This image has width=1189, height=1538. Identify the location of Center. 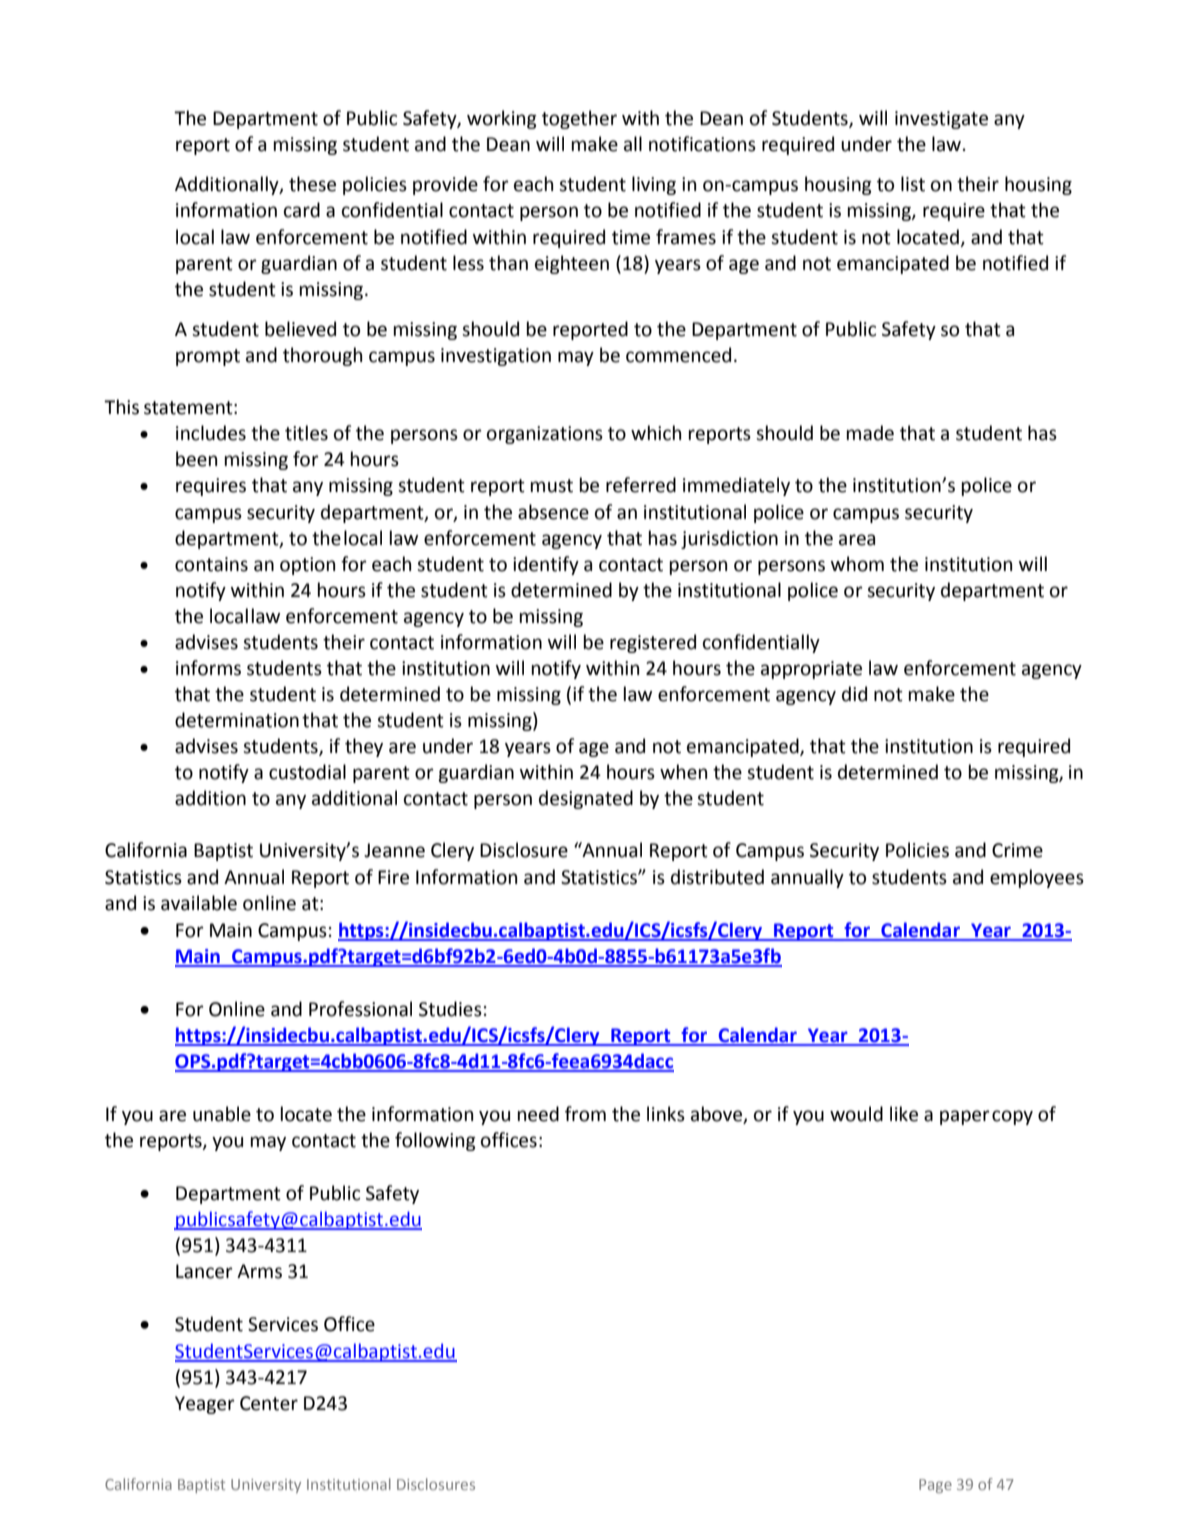
(269, 1403).
